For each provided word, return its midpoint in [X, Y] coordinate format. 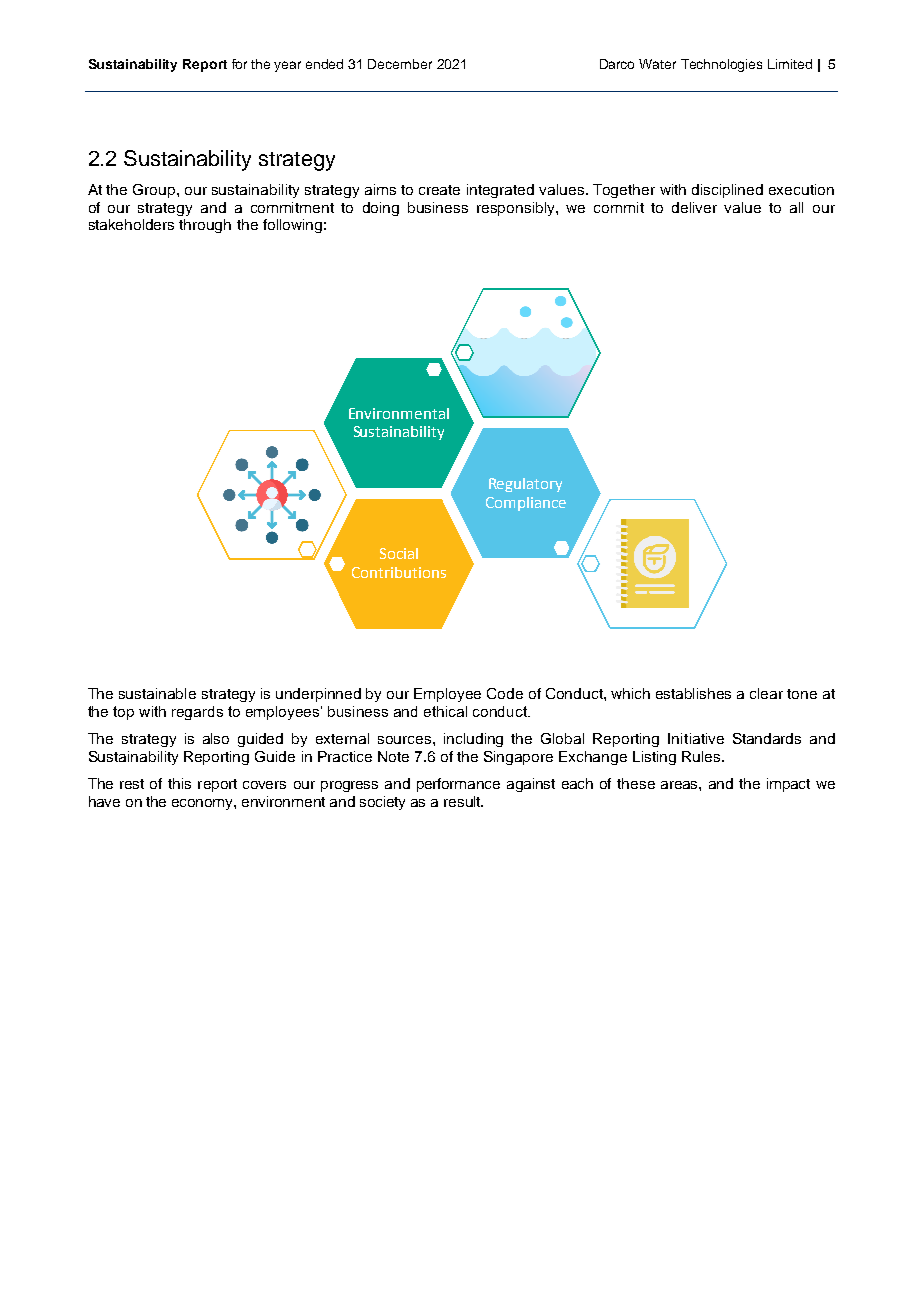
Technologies [721, 65]
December [400, 64]
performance [458, 785]
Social [399, 553]
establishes [693, 693]
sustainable [157, 693]
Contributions [399, 572]
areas [680, 785]
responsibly [517, 209]
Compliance [526, 504]
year [287, 66]
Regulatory [525, 485]
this [179, 783]
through [205, 226]
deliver [694, 207]
